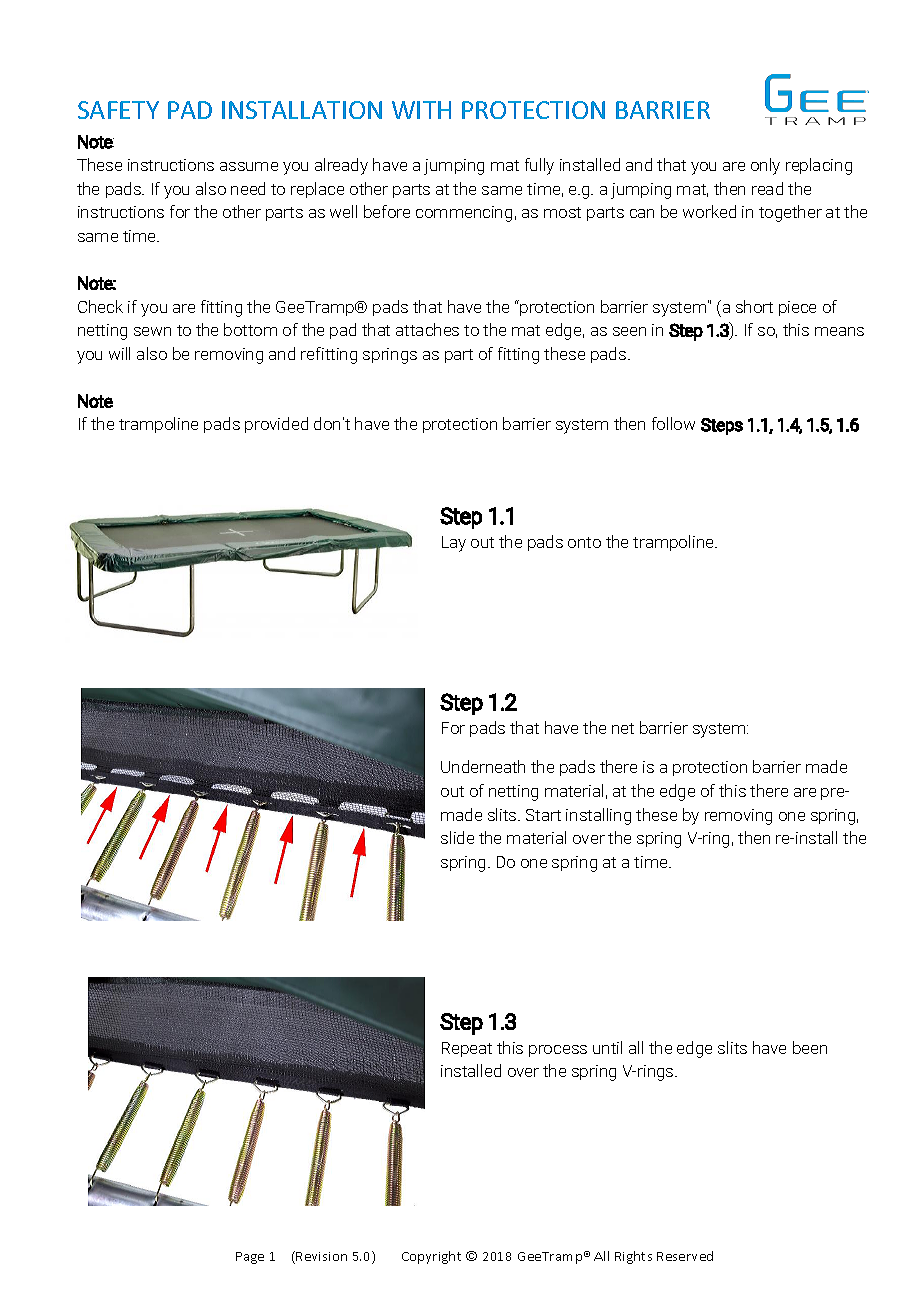 This screenshot has height=1308, width=924. What do you see at coordinates (685, 1256) in the screenshot?
I see `Reserved` at bounding box center [685, 1256].
